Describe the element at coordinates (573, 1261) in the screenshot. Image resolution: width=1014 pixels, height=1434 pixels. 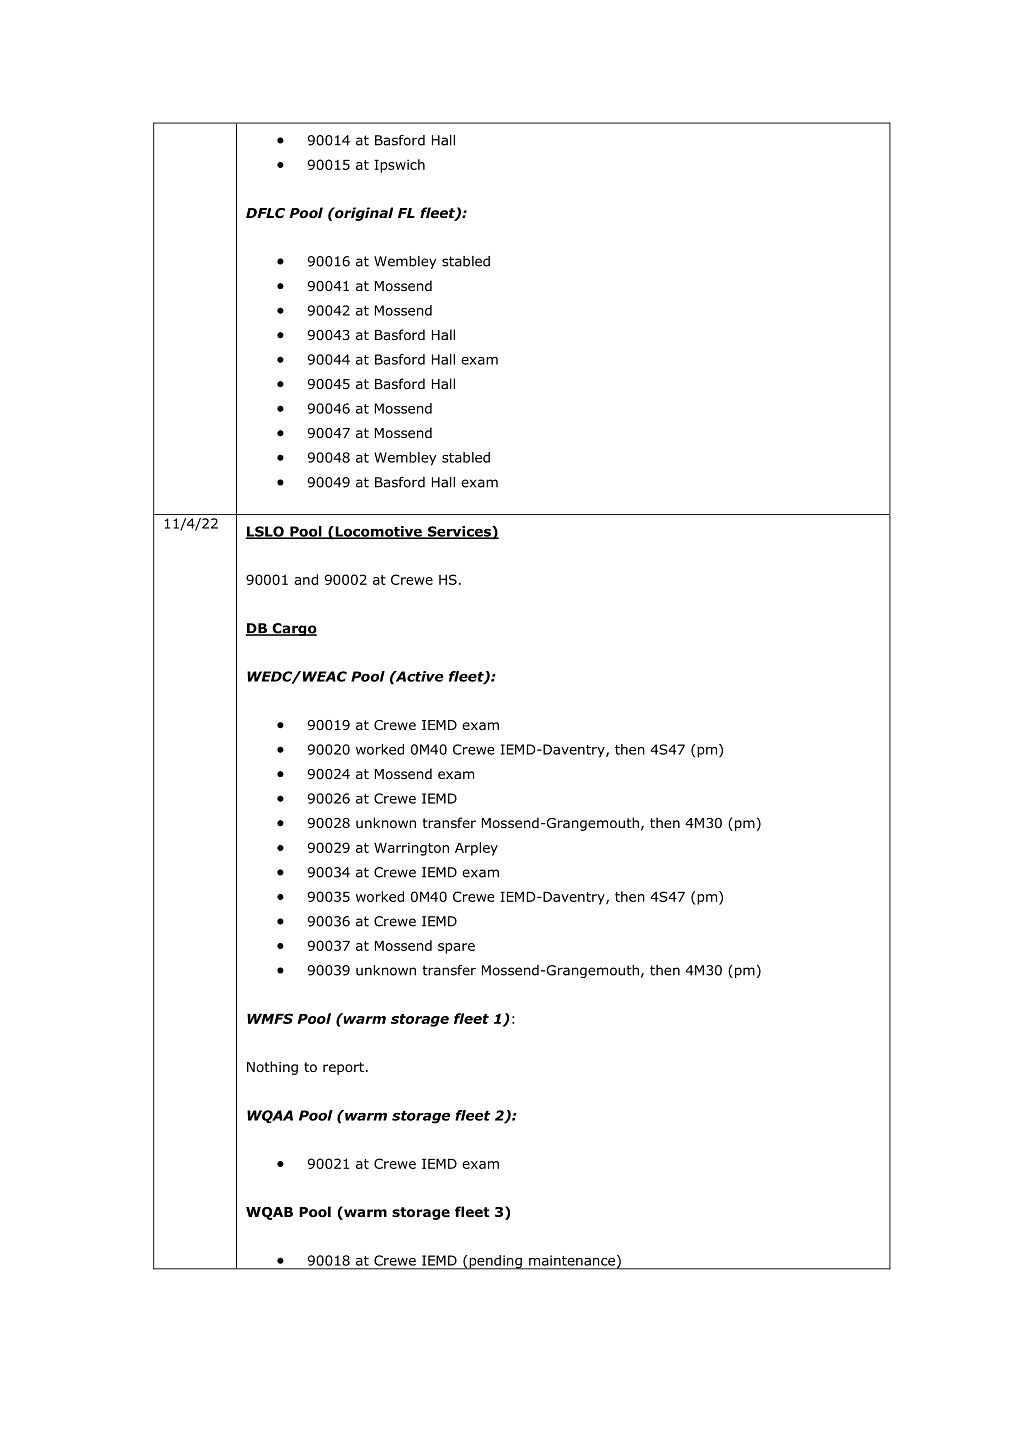
I see `maintenance` at that location.
